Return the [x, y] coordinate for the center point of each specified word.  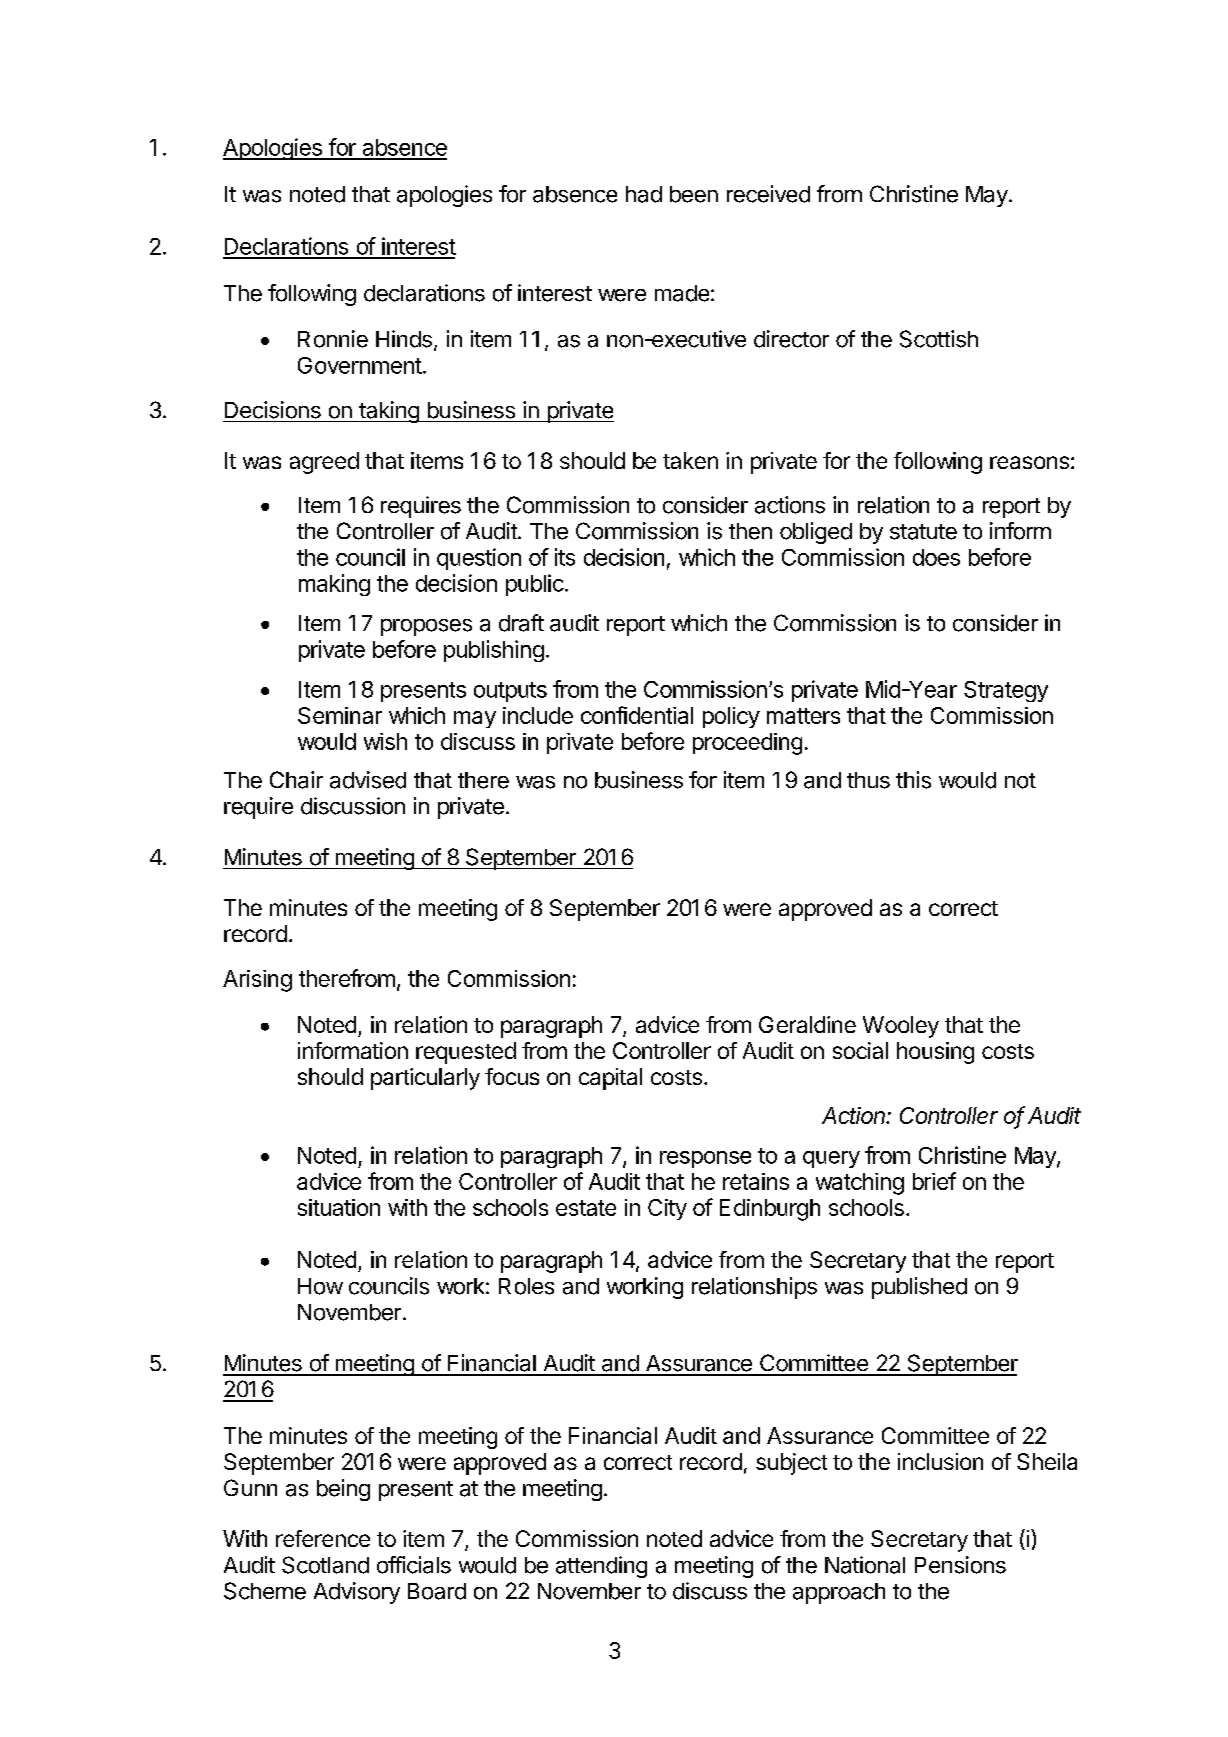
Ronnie [333, 339]
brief [934, 1181]
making [334, 585]
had [644, 194]
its [565, 557]
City [667, 1209]
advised [368, 780]
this [913, 780]
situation [339, 1207]
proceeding [747, 744]
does [936, 557]
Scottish [939, 339]
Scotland [325, 1565]
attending [601, 1567]
